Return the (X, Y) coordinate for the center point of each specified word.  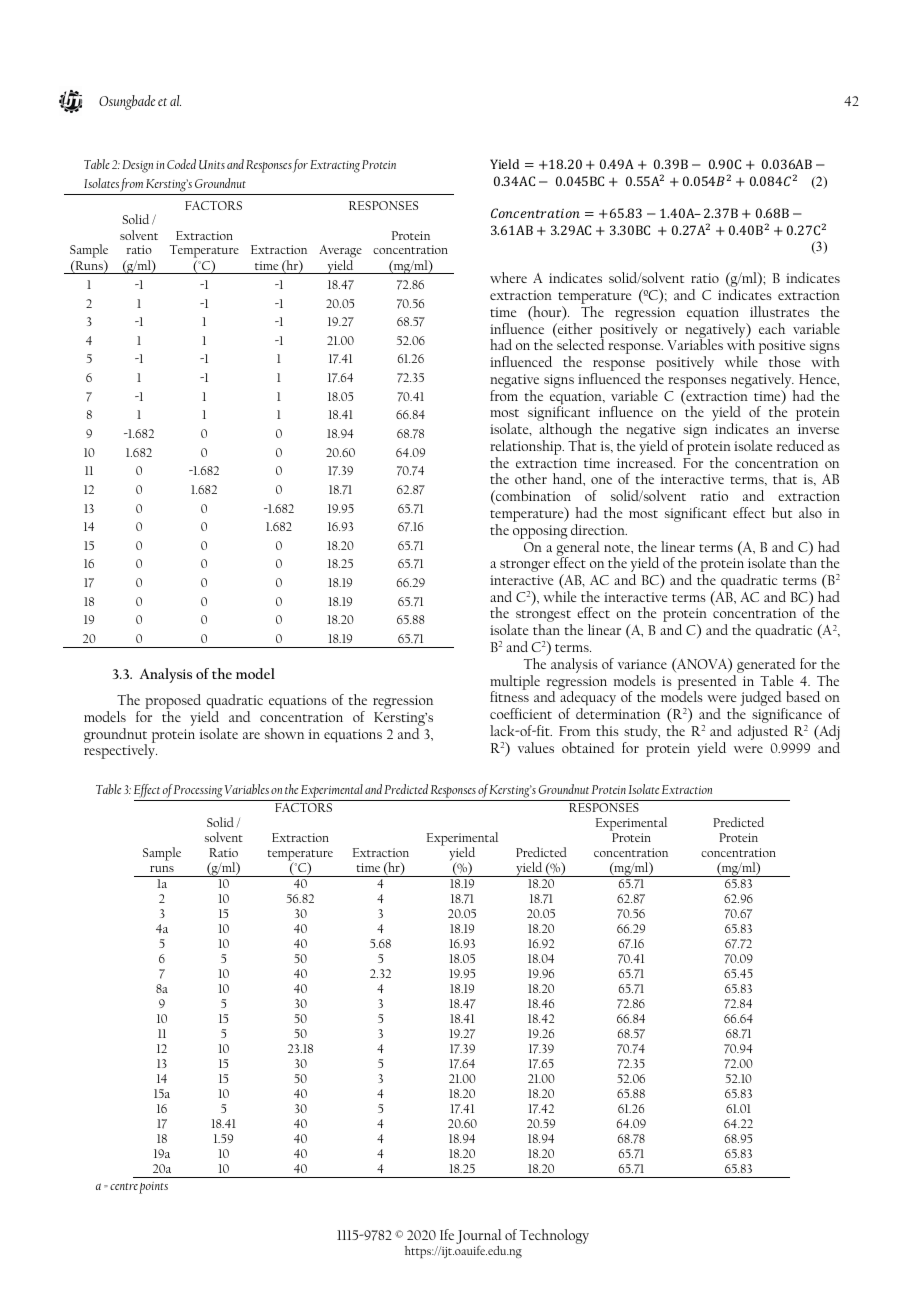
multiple (515, 683)
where (508, 277)
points (153, 1188)
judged (762, 700)
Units (212, 164)
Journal (479, 1238)
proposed (173, 703)
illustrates (779, 311)
